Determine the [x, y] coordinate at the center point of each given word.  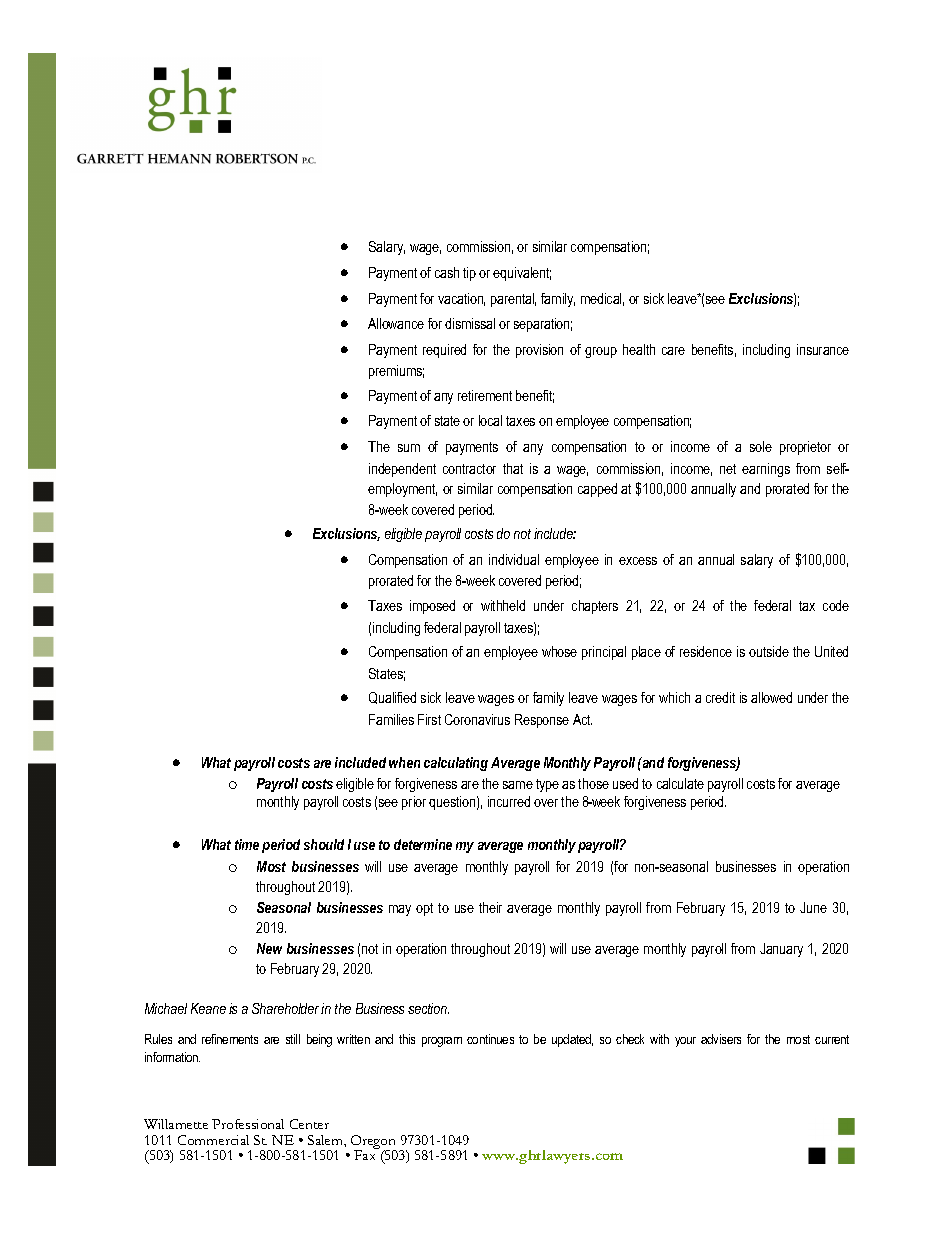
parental [513, 300]
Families [391, 719]
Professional [248, 1124]
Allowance [396, 323]
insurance [823, 349]
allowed [771, 697]
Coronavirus [477, 719]
